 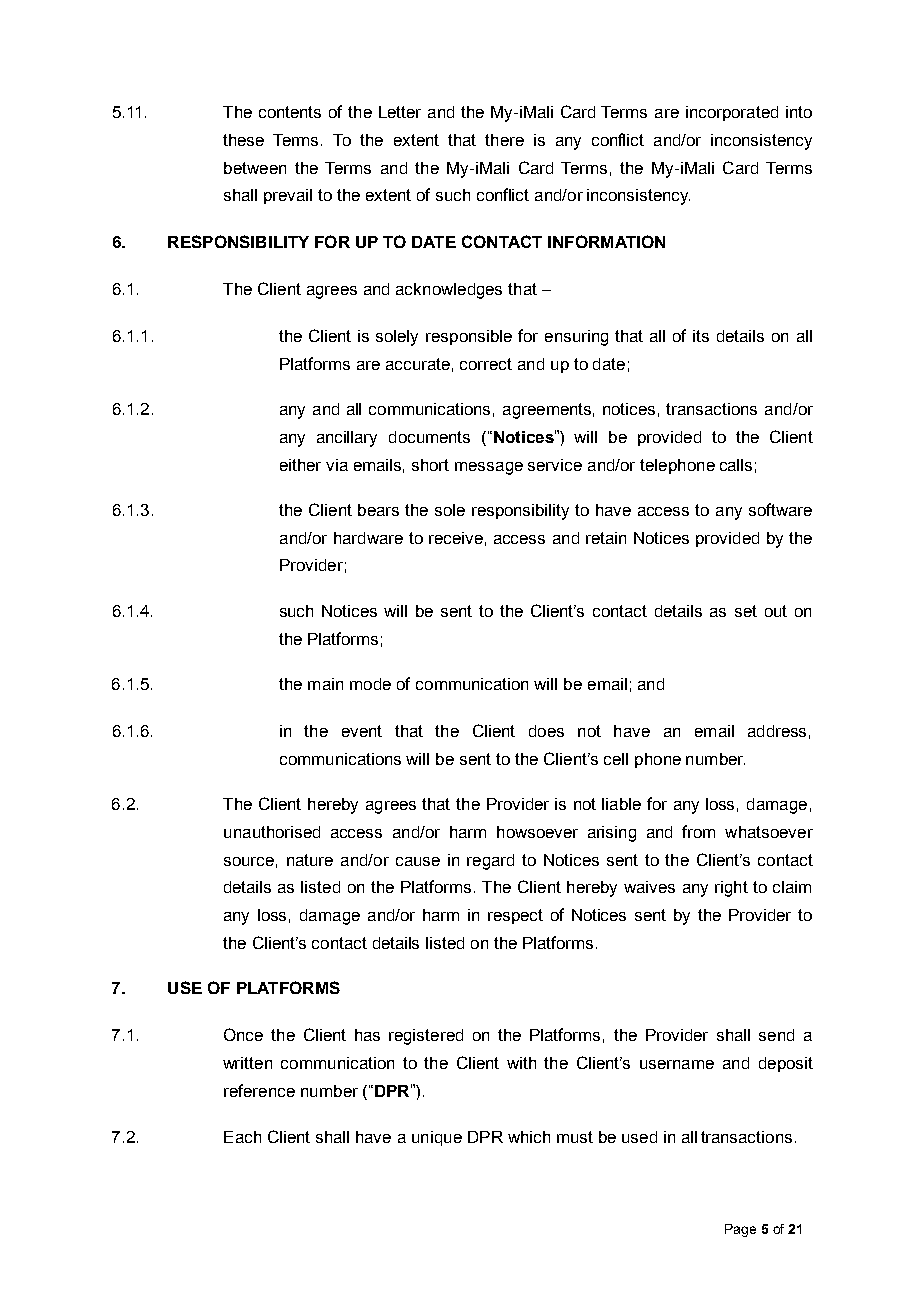 What do you see at coordinates (746, 611) in the screenshot?
I see `set` at bounding box center [746, 611].
